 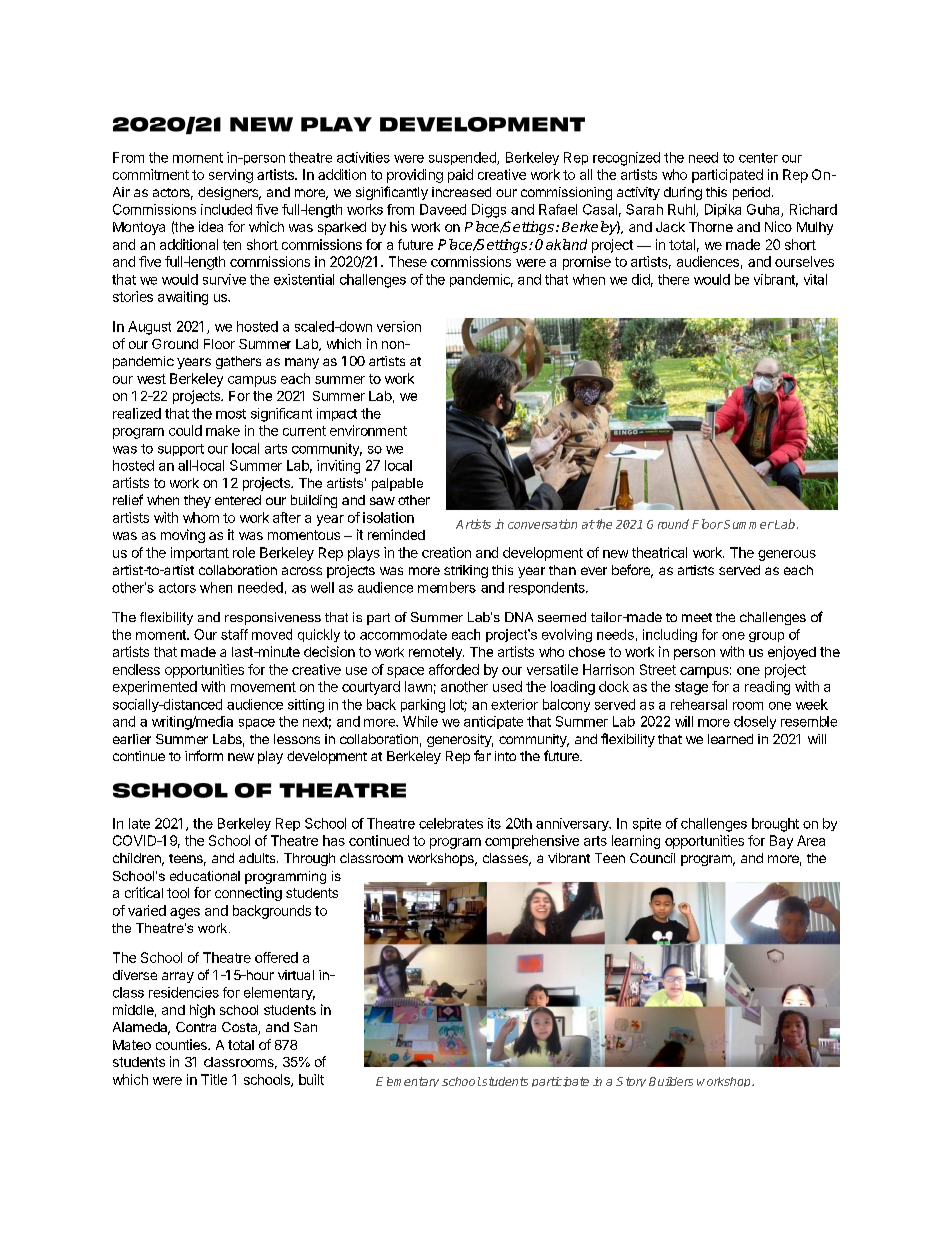 What do you see at coordinates (461, 192) in the screenshot?
I see `increased` at bounding box center [461, 192].
